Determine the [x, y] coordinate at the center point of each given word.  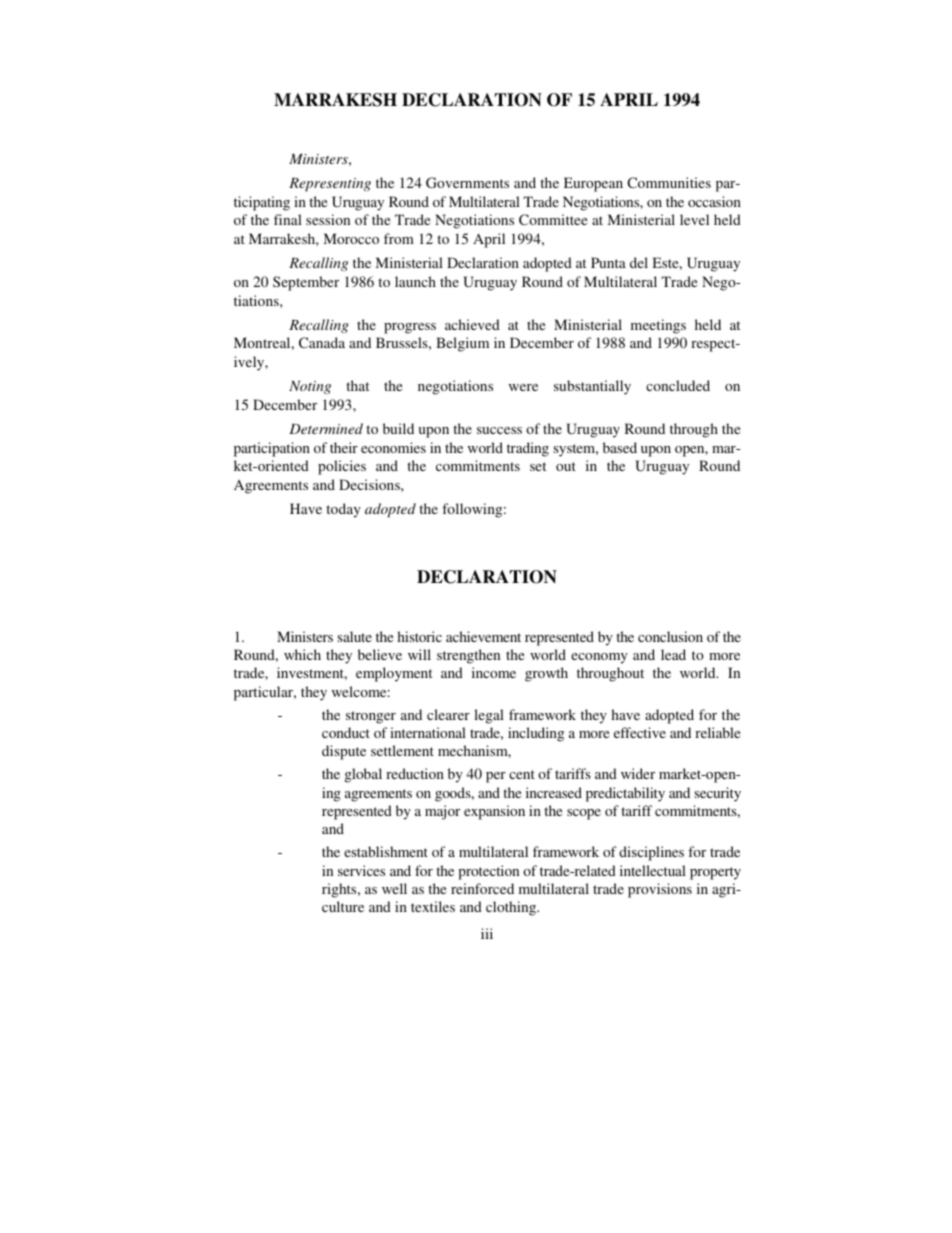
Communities [669, 182]
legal [489, 716]
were [523, 387]
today [343, 510]
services [361, 870]
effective [640, 732]
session [328, 219]
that [357, 385]
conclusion [670, 636]
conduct [346, 732]
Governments [467, 182]
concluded [678, 385]
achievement [483, 636]
